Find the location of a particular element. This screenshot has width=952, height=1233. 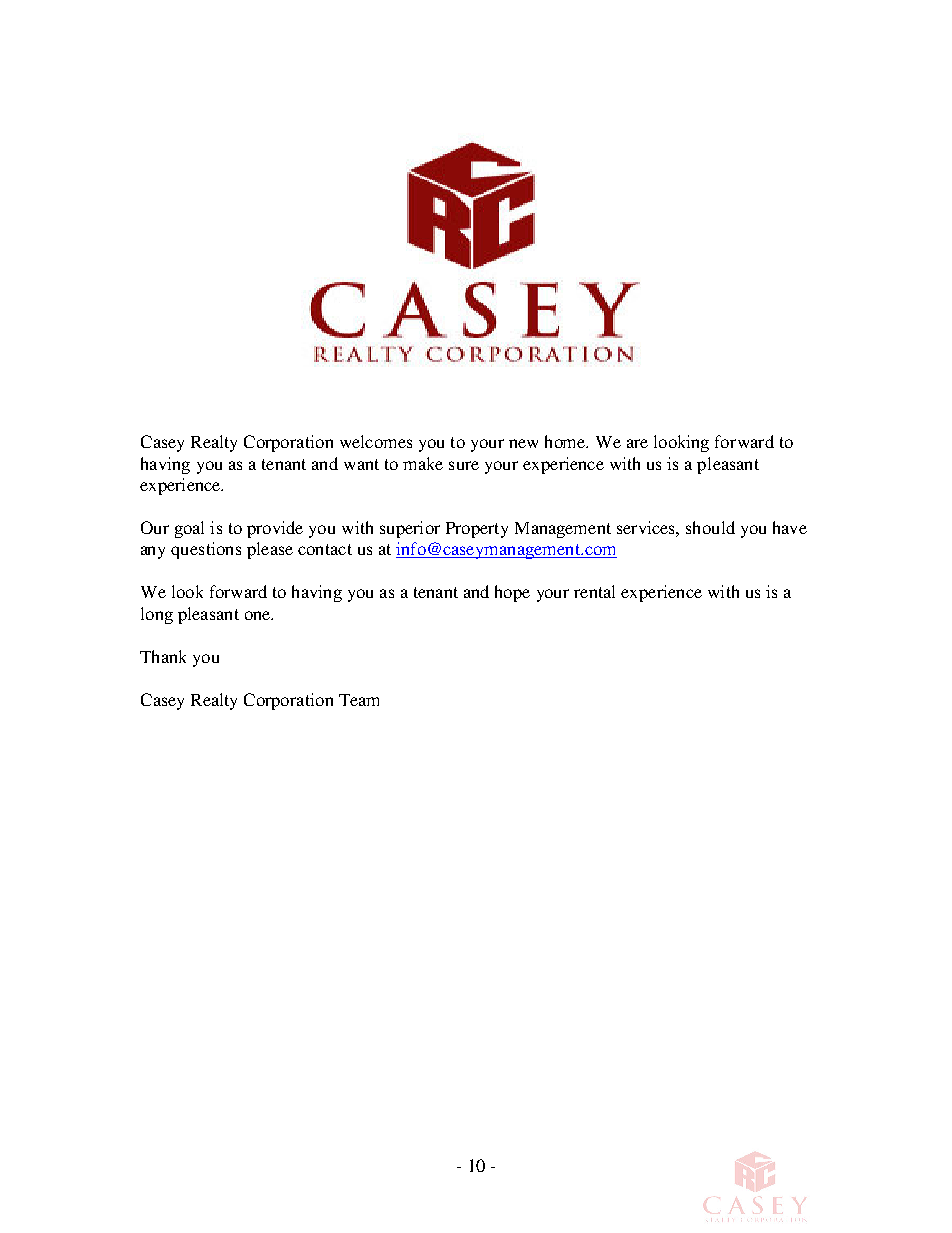

welcomes is located at coordinates (376, 441).
